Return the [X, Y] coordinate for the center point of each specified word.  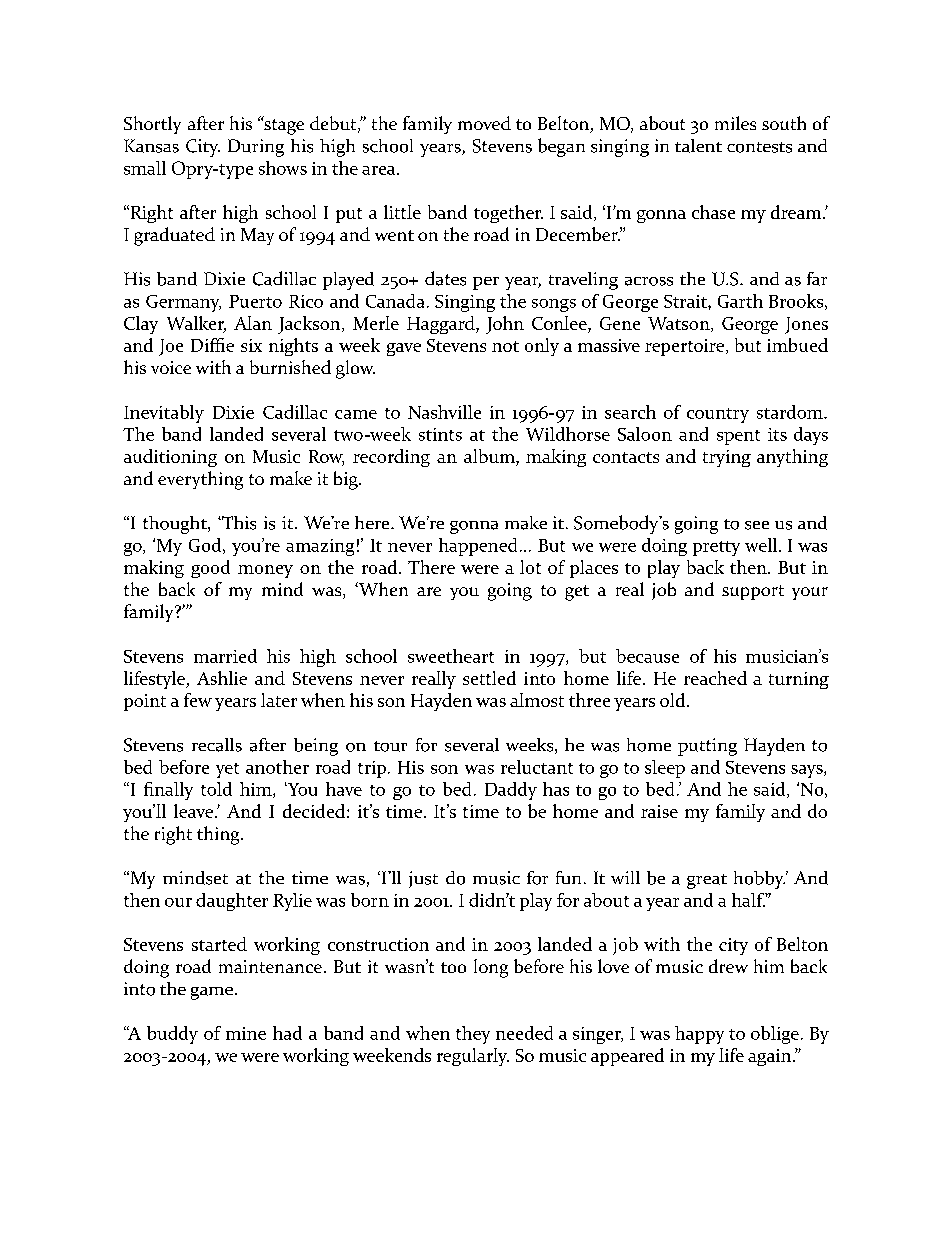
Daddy [511, 791]
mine [246, 1033]
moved [484, 123]
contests [759, 147]
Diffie [212, 345]
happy [699, 1035]
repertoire [684, 347]
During [256, 148]
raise [659, 811]
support [753, 592]
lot [530, 567]
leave [193, 811]
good [210, 569]
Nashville [444, 412]
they [473, 1035]
